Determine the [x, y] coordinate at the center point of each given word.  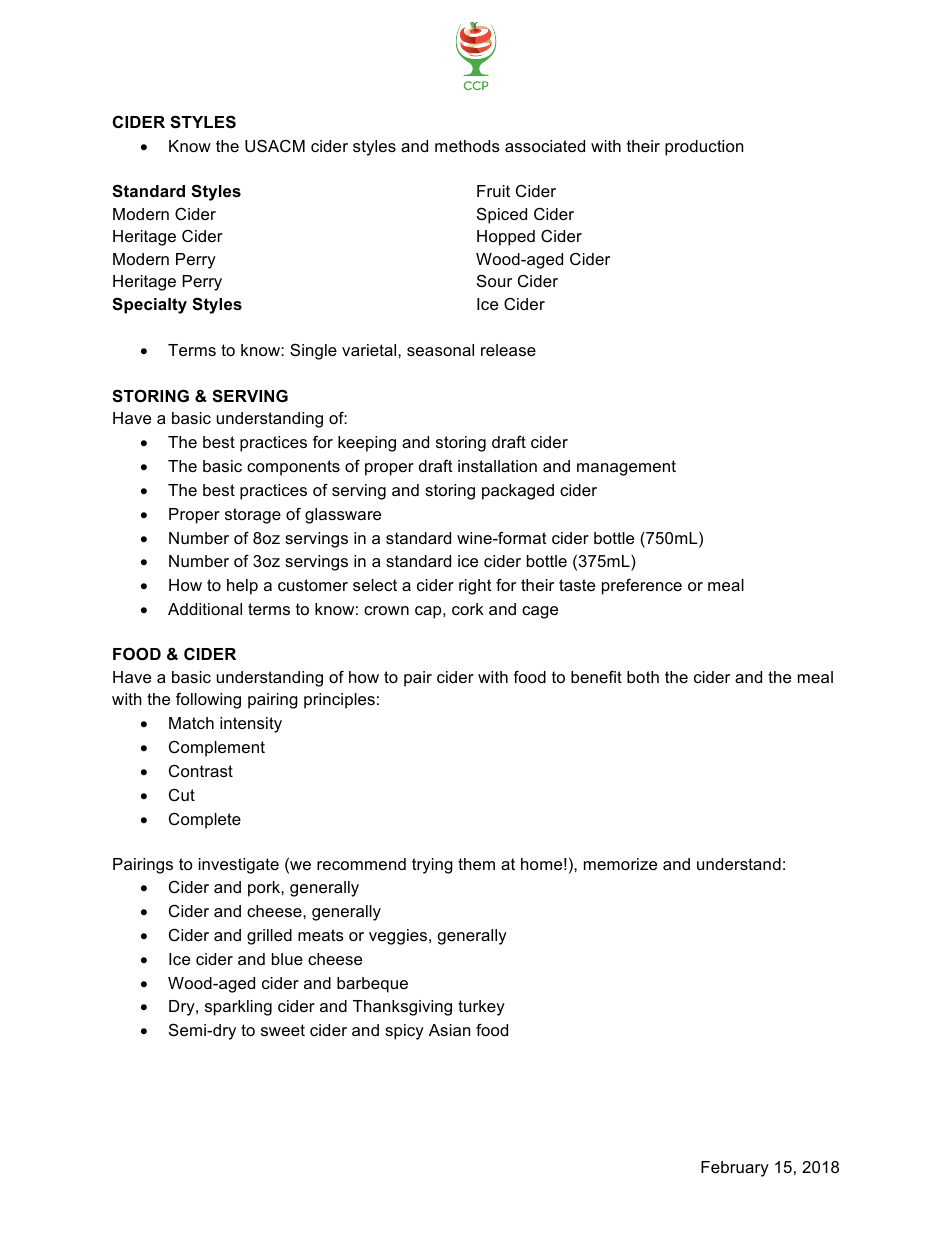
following [208, 700]
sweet [283, 1030]
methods [467, 146]
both [643, 677]
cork [468, 609]
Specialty [149, 305]
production [704, 148]
